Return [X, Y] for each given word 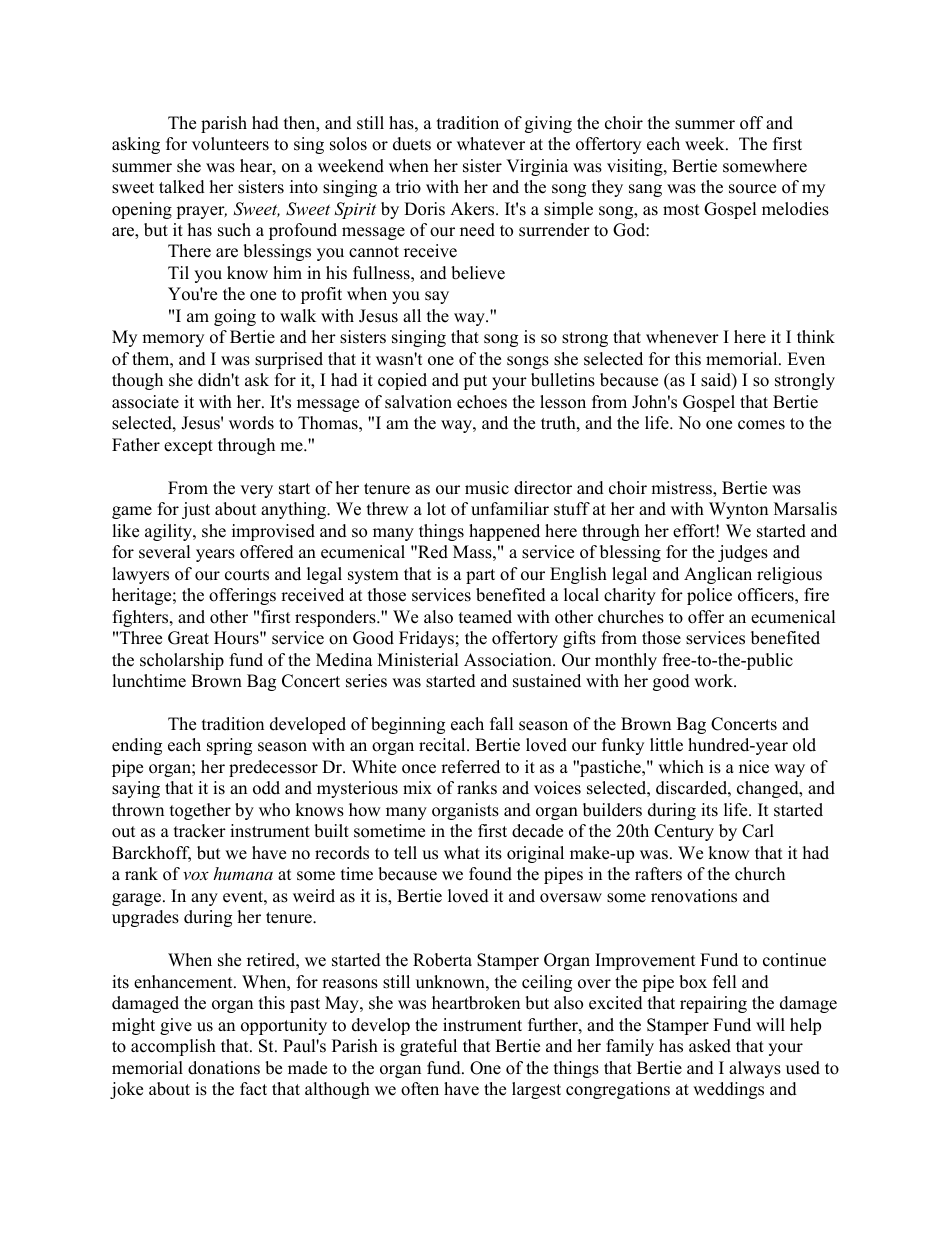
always [755, 1069]
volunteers [230, 144]
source [752, 189]
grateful [428, 1047]
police [709, 596]
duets [412, 144]
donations [224, 1068]
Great [188, 638]
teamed [485, 617]
